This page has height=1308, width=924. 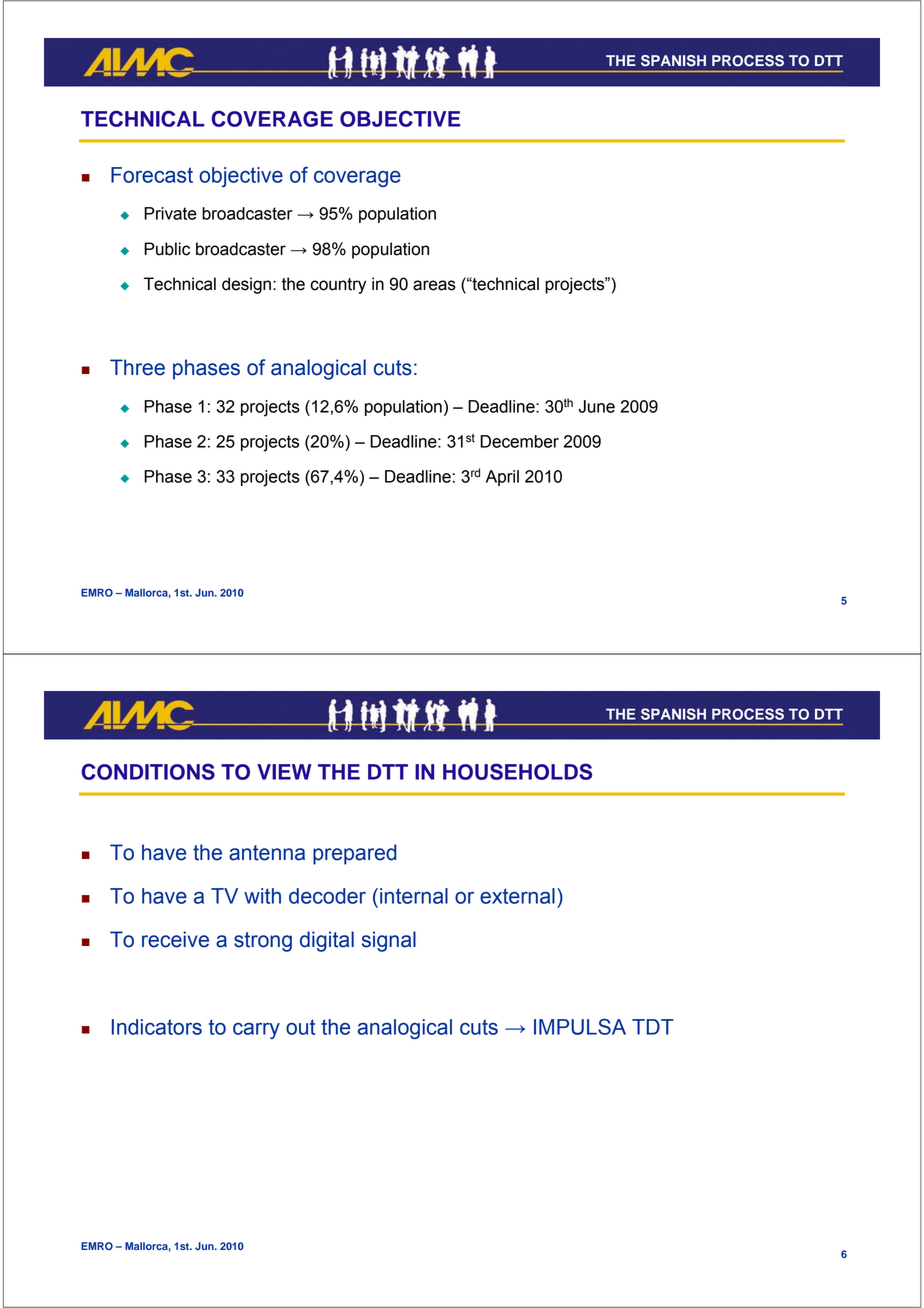 What do you see at coordinates (434, 285) in the page?
I see `areas` at bounding box center [434, 285].
